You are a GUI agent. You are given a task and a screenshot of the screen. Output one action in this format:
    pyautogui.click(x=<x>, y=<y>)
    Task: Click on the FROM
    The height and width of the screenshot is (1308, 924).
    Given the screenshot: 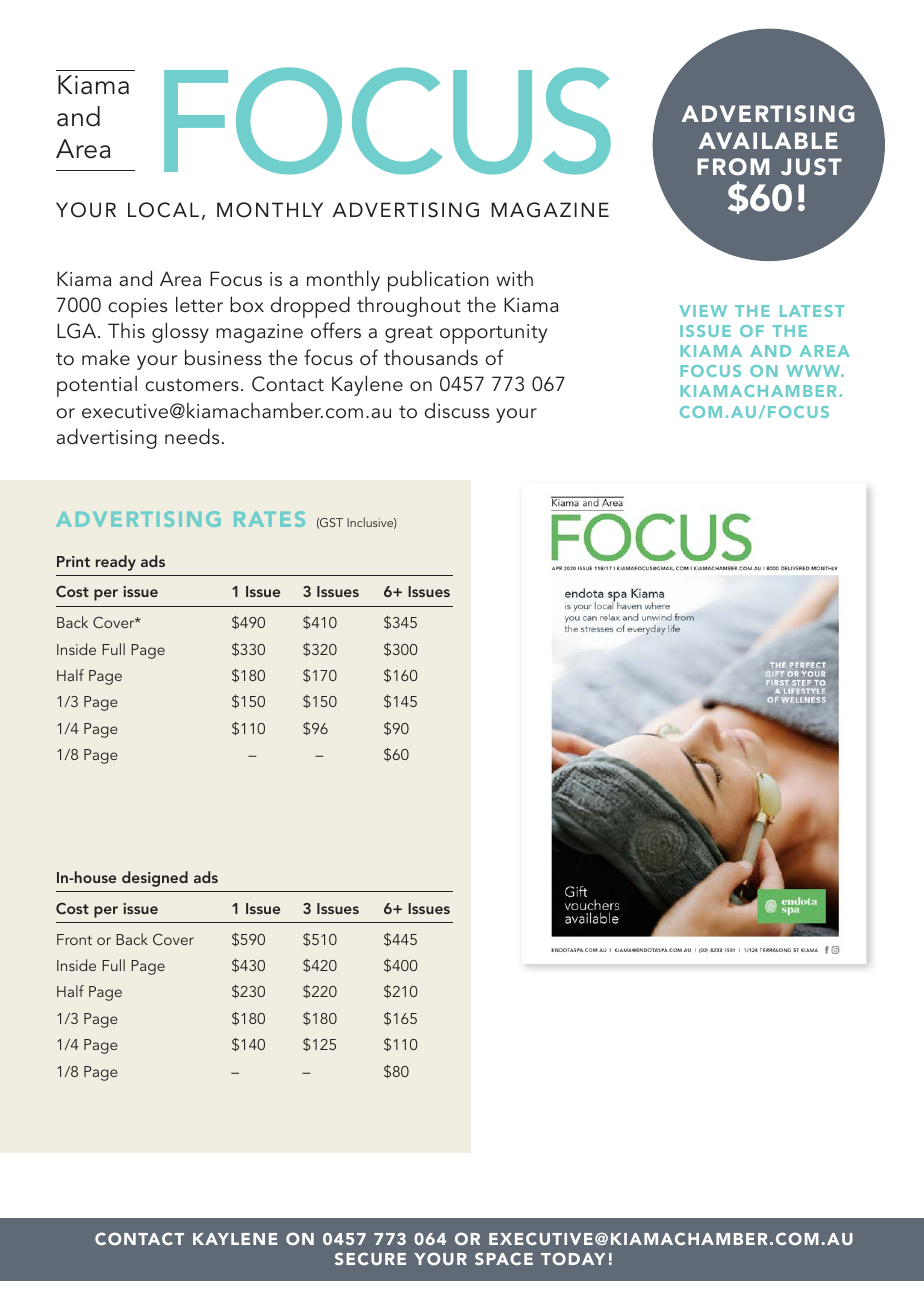 What is the action you would take?
    pyautogui.click(x=733, y=167)
